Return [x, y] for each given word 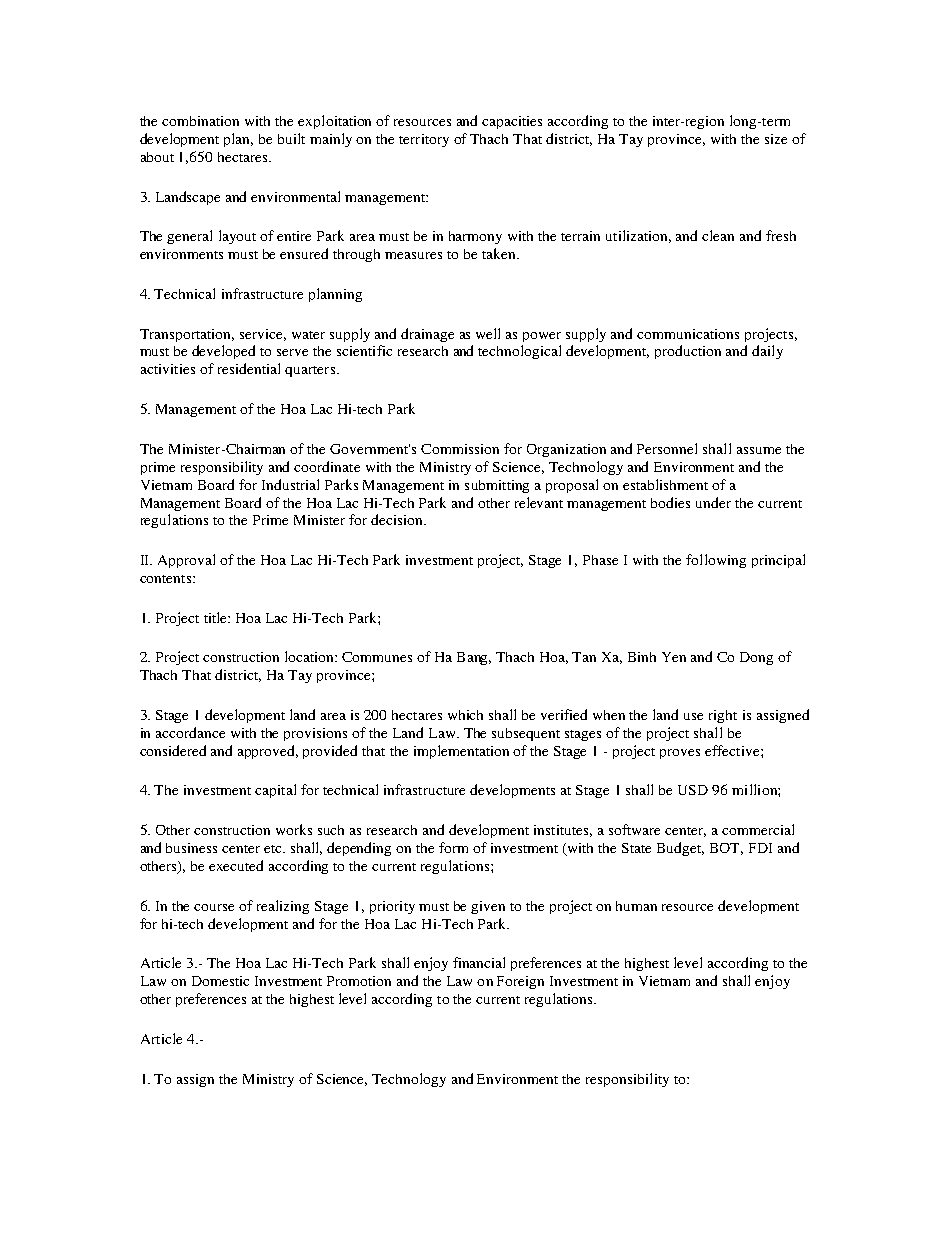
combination [200, 121]
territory [424, 140]
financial [479, 962]
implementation [461, 752]
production [688, 352]
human [636, 906]
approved [268, 752]
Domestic [220, 981]
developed [223, 352]
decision [398, 519]
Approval [186, 561]
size [776, 139]
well [488, 333]
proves [680, 754]
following [716, 561]
